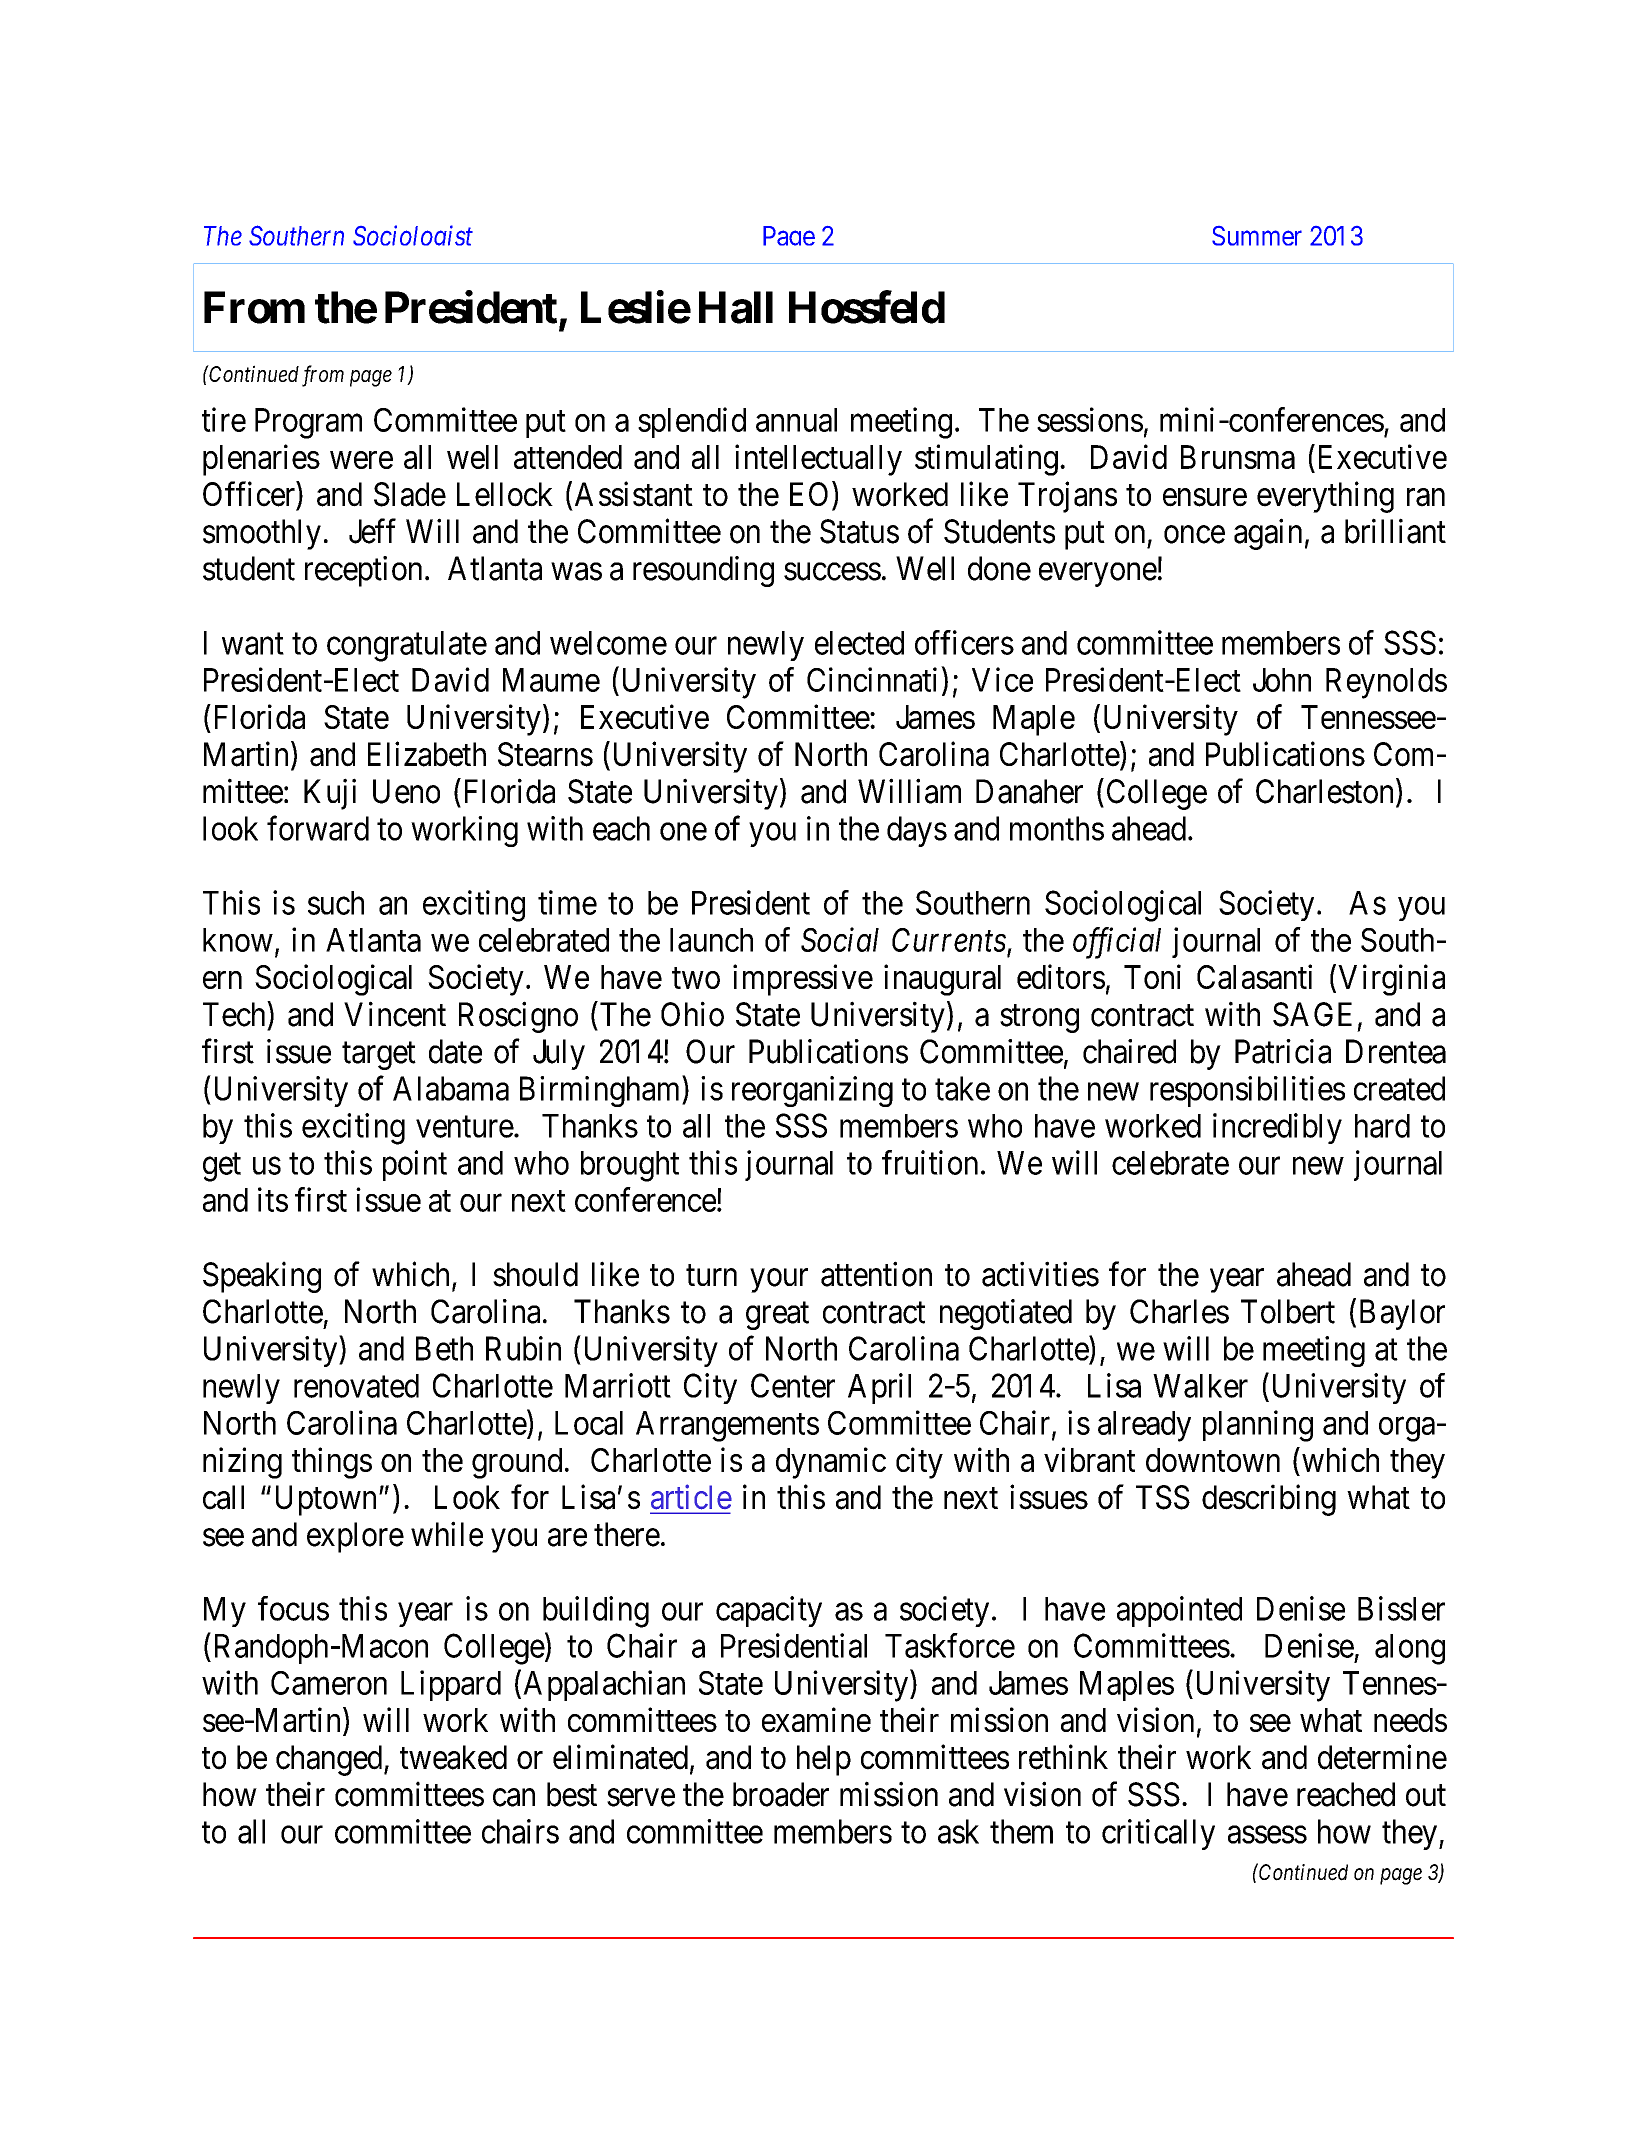  What do you see at coordinates (308, 423) in the page?
I see `Program` at bounding box center [308, 423].
